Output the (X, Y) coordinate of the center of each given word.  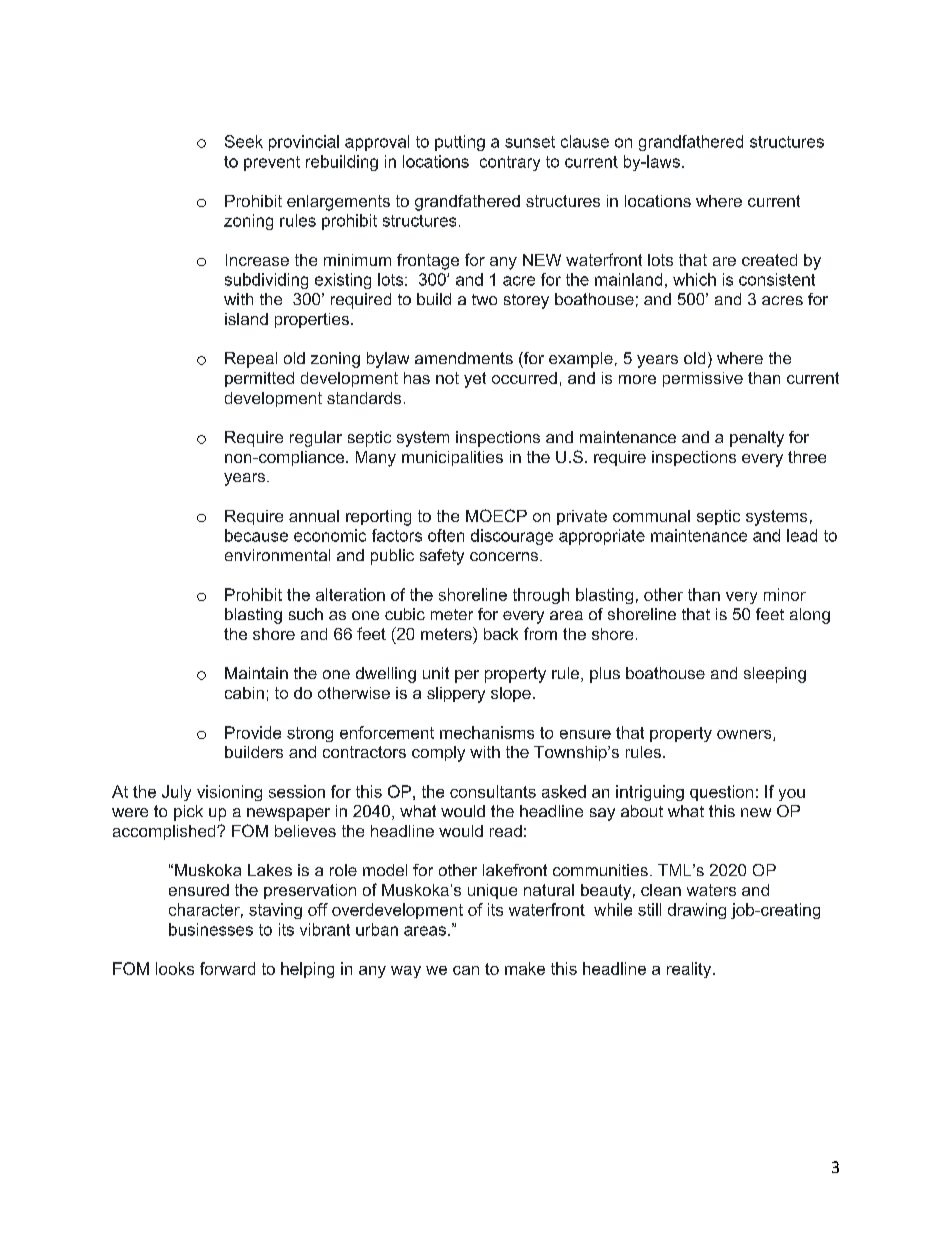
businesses (211, 929)
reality (690, 970)
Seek (244, 141)
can (466, 970)
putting (460, 143)
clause (585, 141)
